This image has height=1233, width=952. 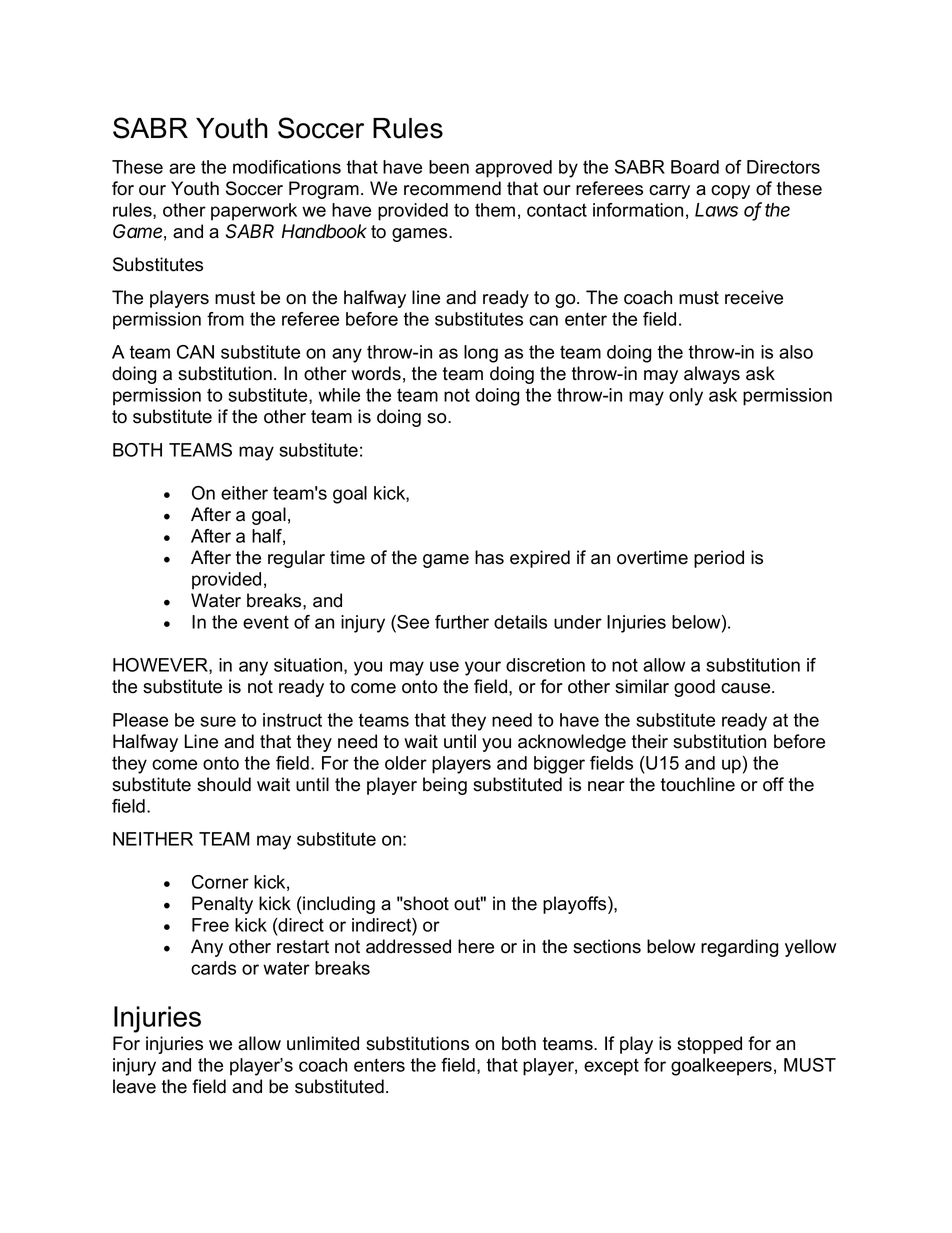 What do you see at coordinates (339, 395) in the image?
I see `while` at bounding box center [339, 395].
